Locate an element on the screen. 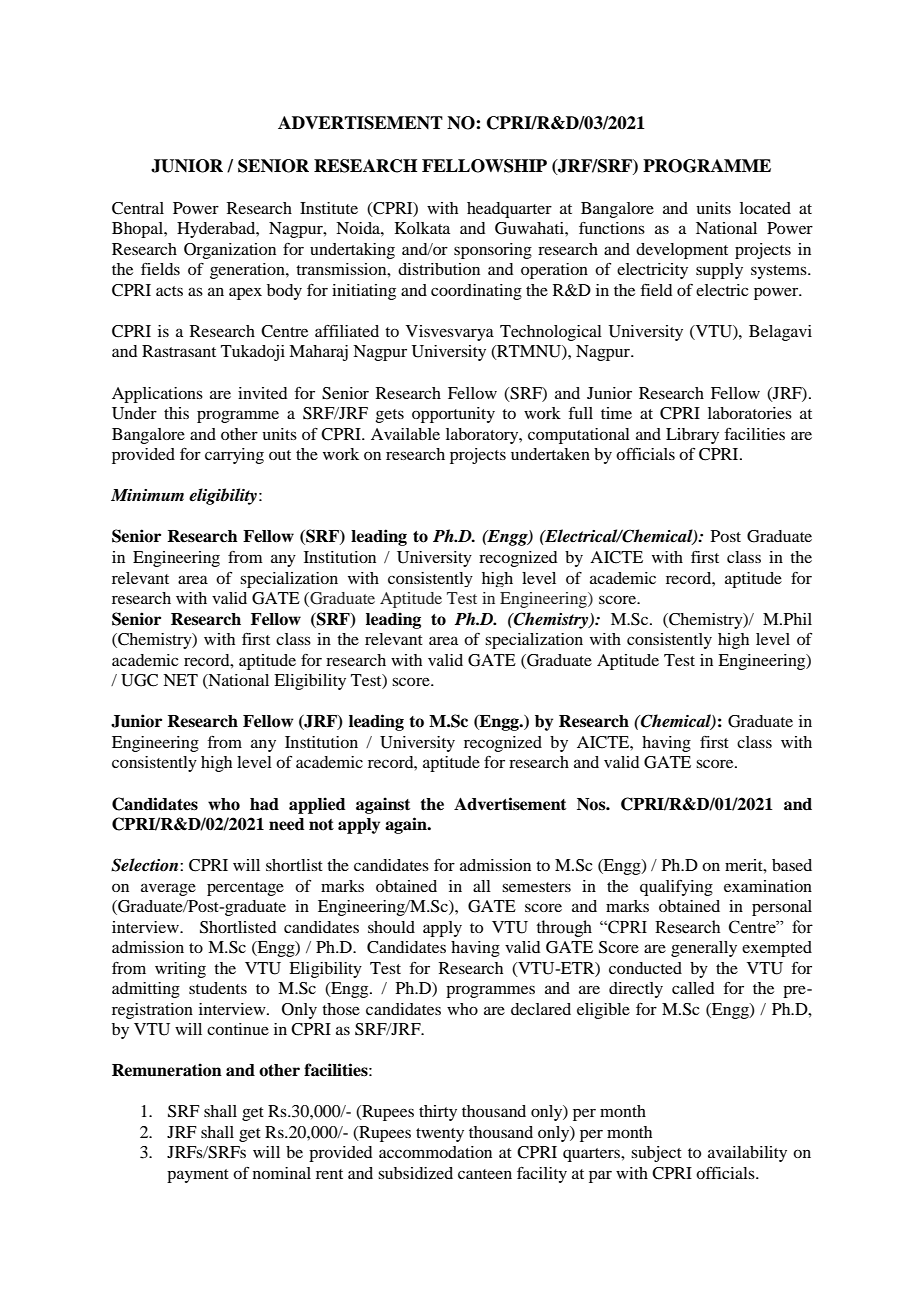 This screenshot has width=924, height=1307. development is located at coordinates (682, 251).
